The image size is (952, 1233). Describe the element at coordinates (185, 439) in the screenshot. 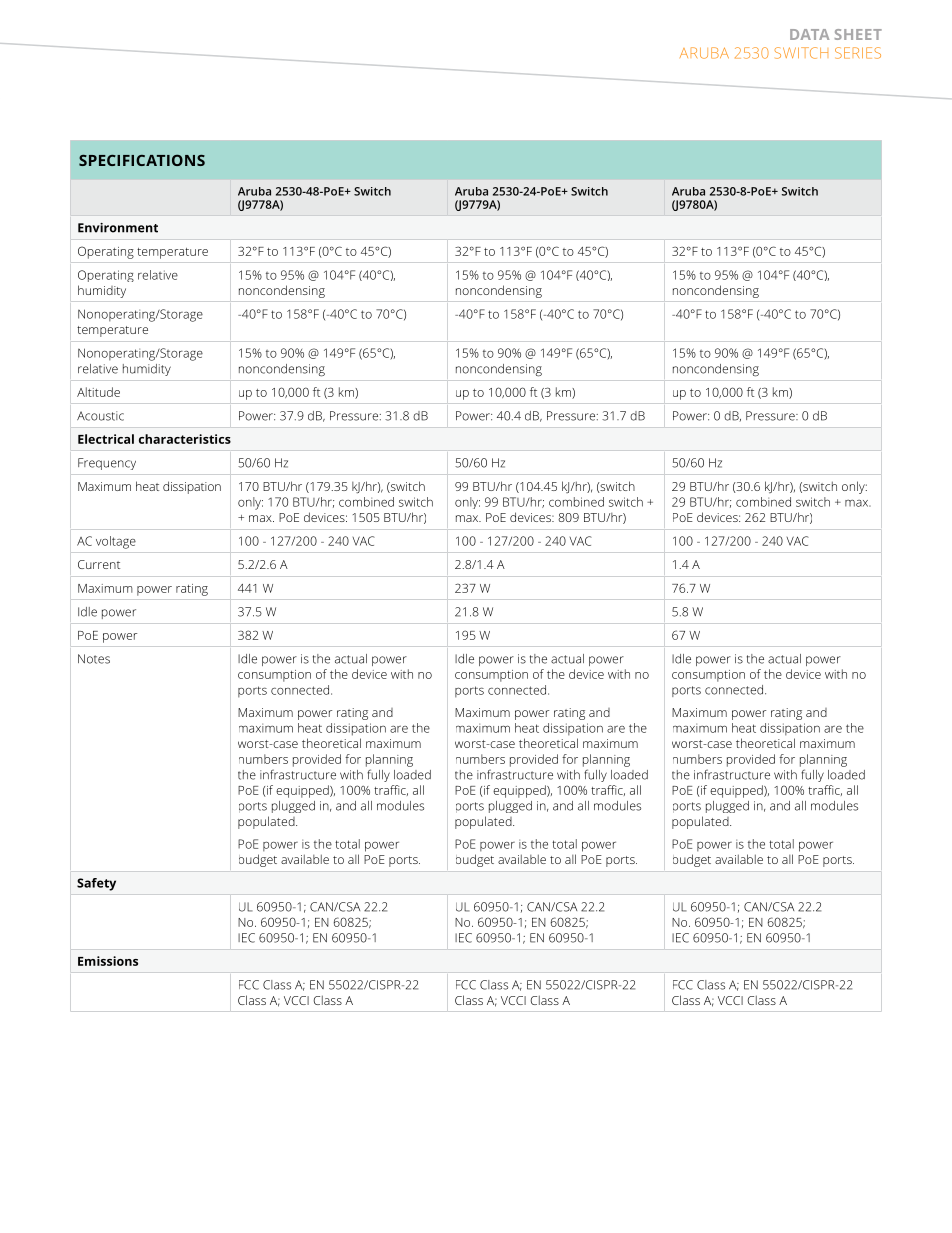

I see `characteristics` at that location.
